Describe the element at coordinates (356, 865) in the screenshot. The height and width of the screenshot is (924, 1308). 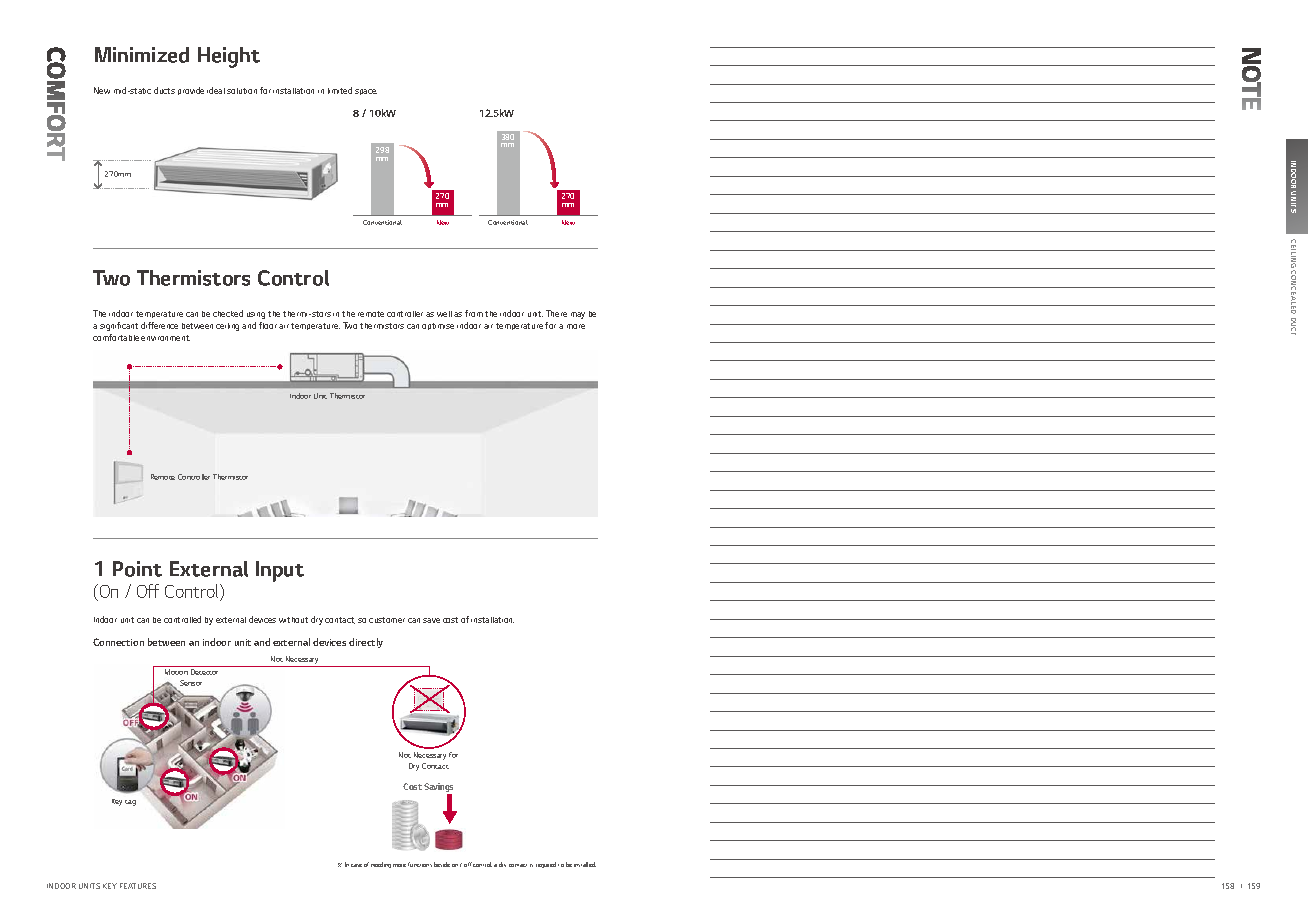
I see `case` at that location.
